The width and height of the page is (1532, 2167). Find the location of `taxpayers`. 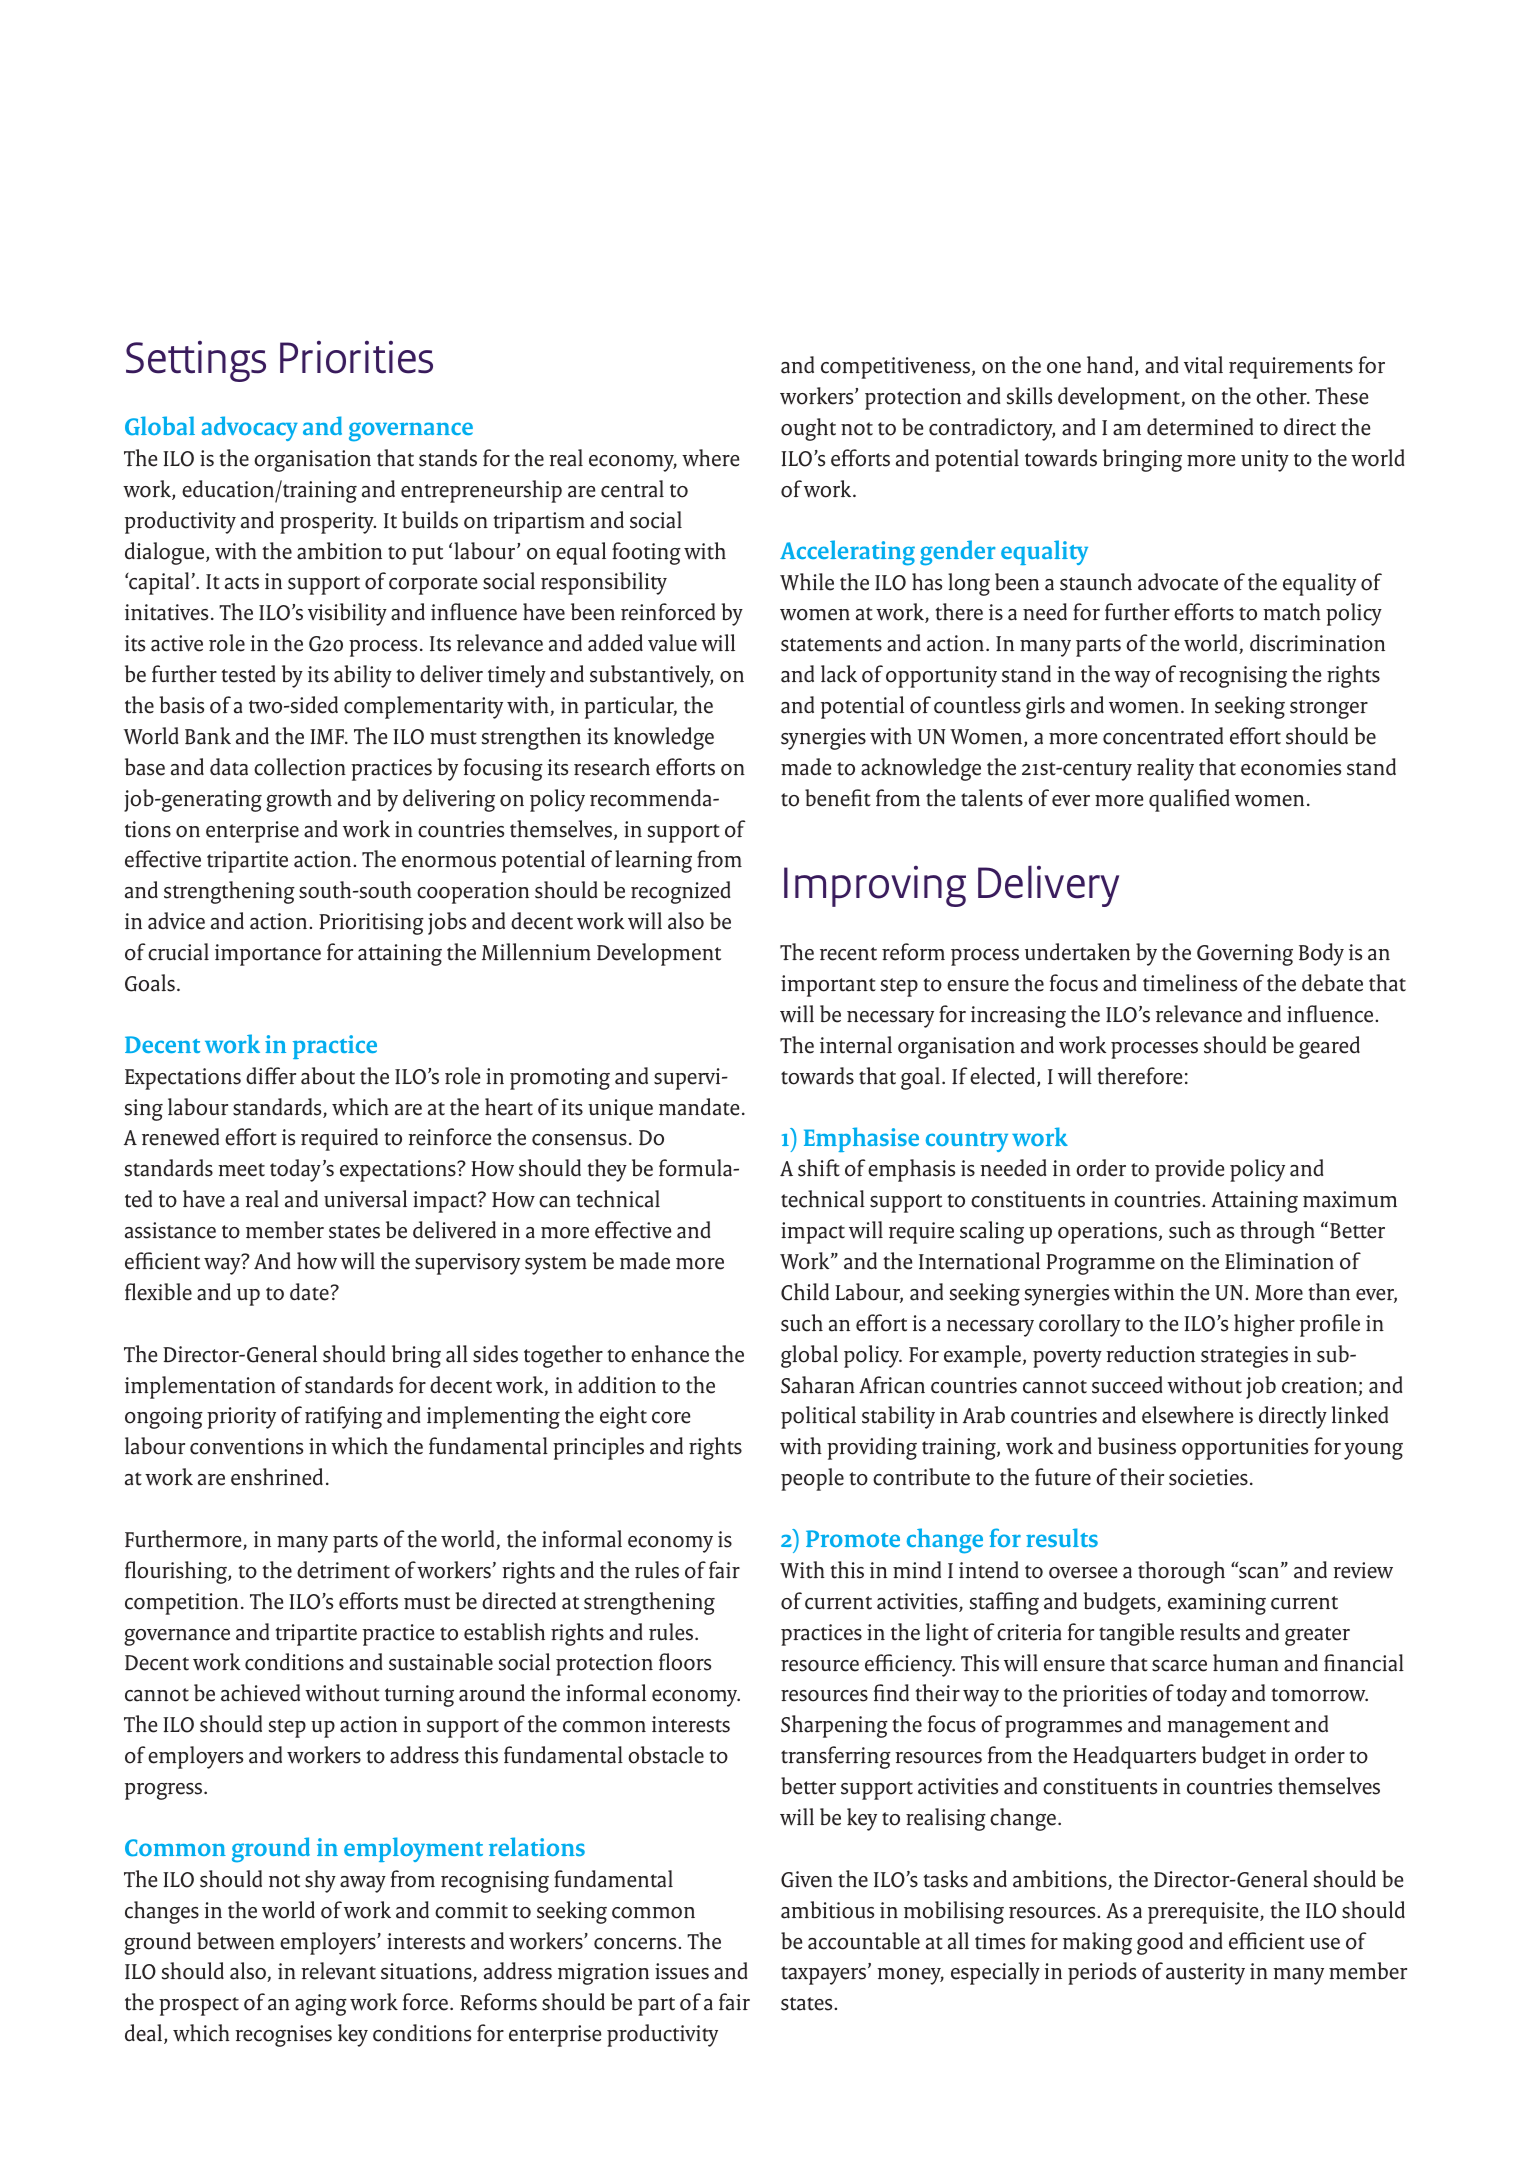

taxpayers is located at coordinates (823, 1975).
